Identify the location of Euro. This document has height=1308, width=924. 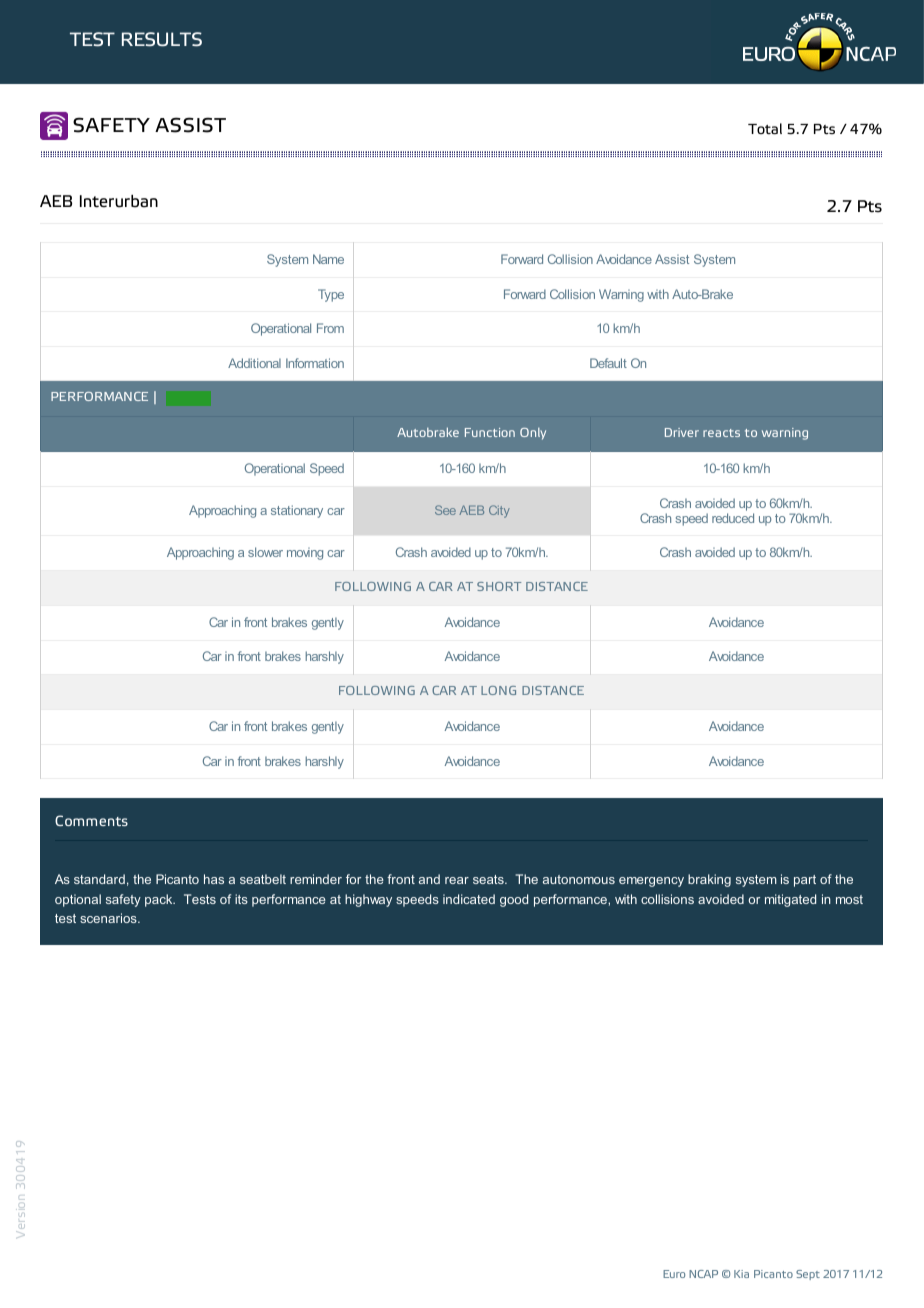
(674, 1274).
